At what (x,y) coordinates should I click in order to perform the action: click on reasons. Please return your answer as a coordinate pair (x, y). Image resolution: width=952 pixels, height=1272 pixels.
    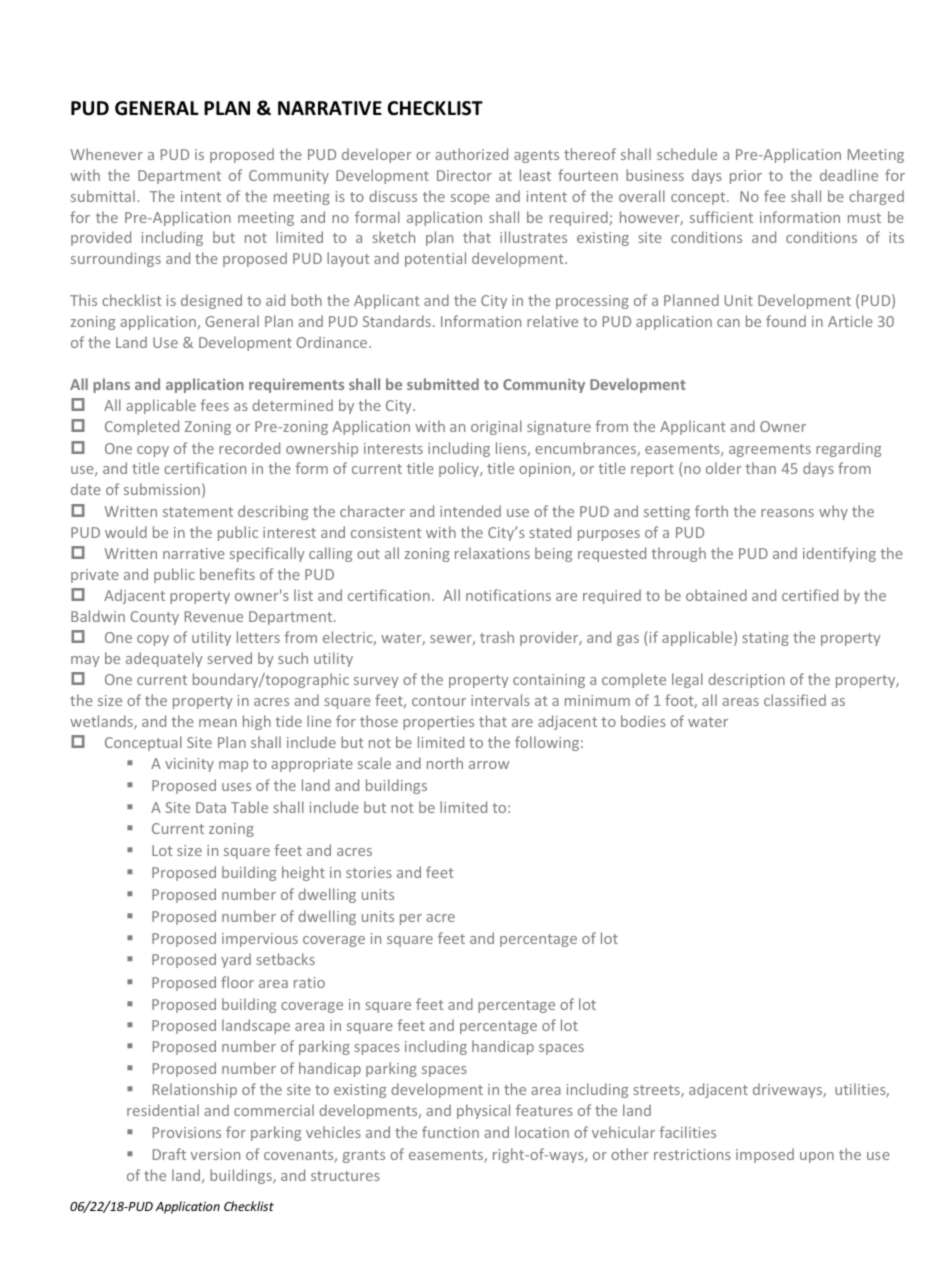
    Looking at the image, I should click on (787, 513).
